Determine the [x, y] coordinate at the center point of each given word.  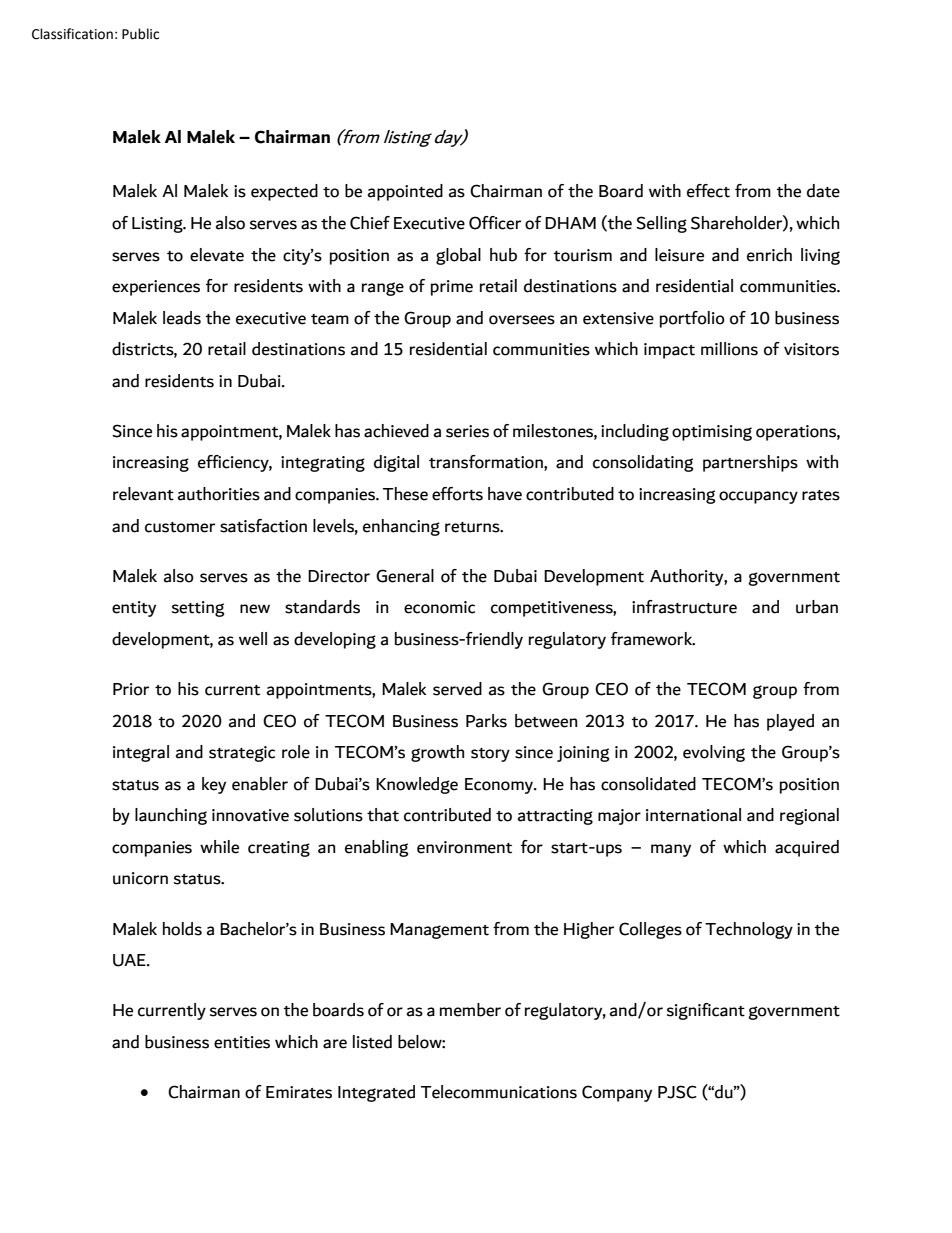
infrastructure [684, 607]
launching [171, 816]
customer [180, 527]
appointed [405, 192]
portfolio [692, 319]
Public [140, 34]
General [405, 576]
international [693, 815]
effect [708, 191]
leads [182, 318]
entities [242, 1042]
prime [452, 288]
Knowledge [417, 785]
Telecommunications [499, 1092]
